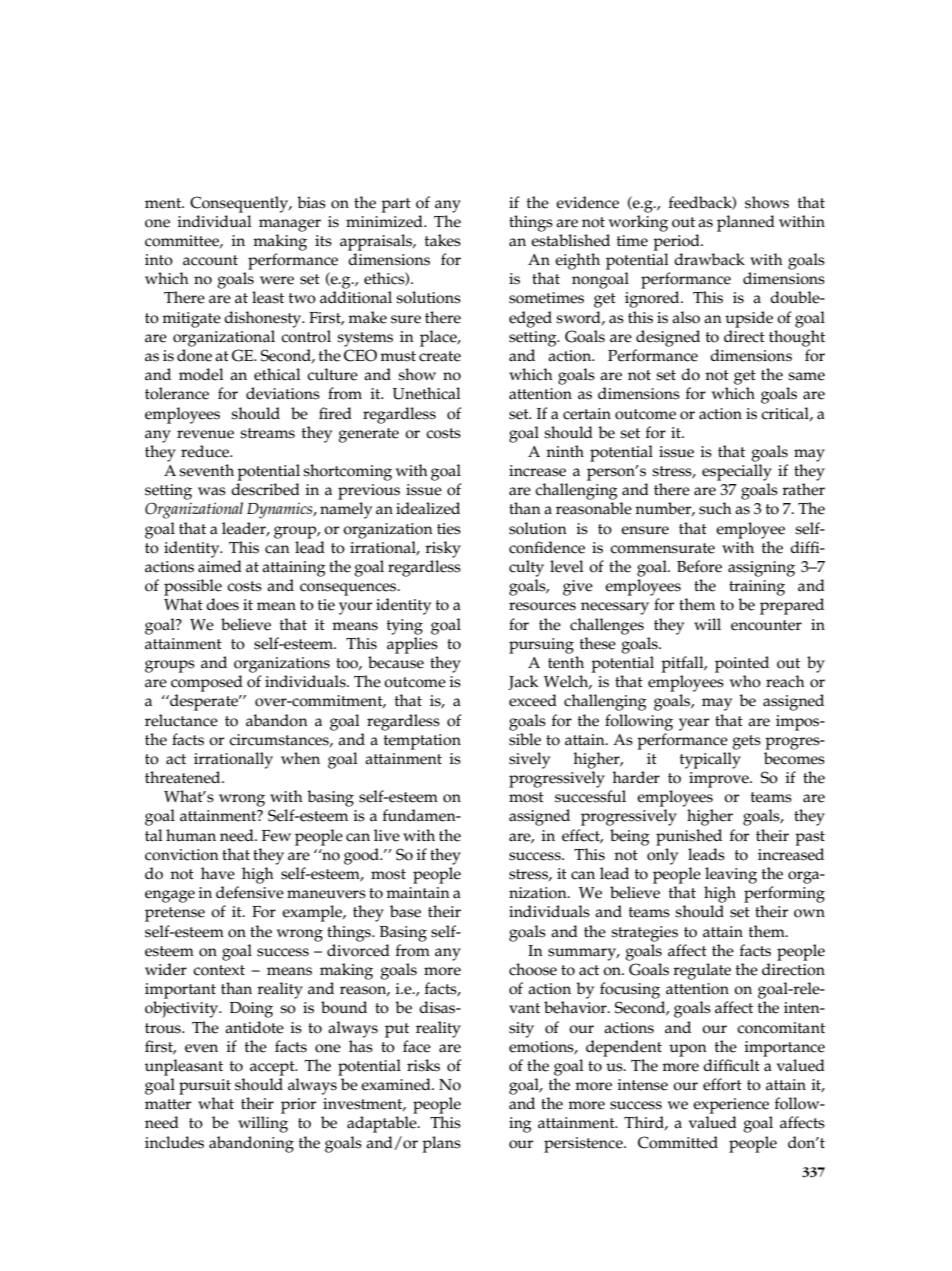 This screenshot has height=1271, width=952. I want to click on takes, so click(443, 240).
